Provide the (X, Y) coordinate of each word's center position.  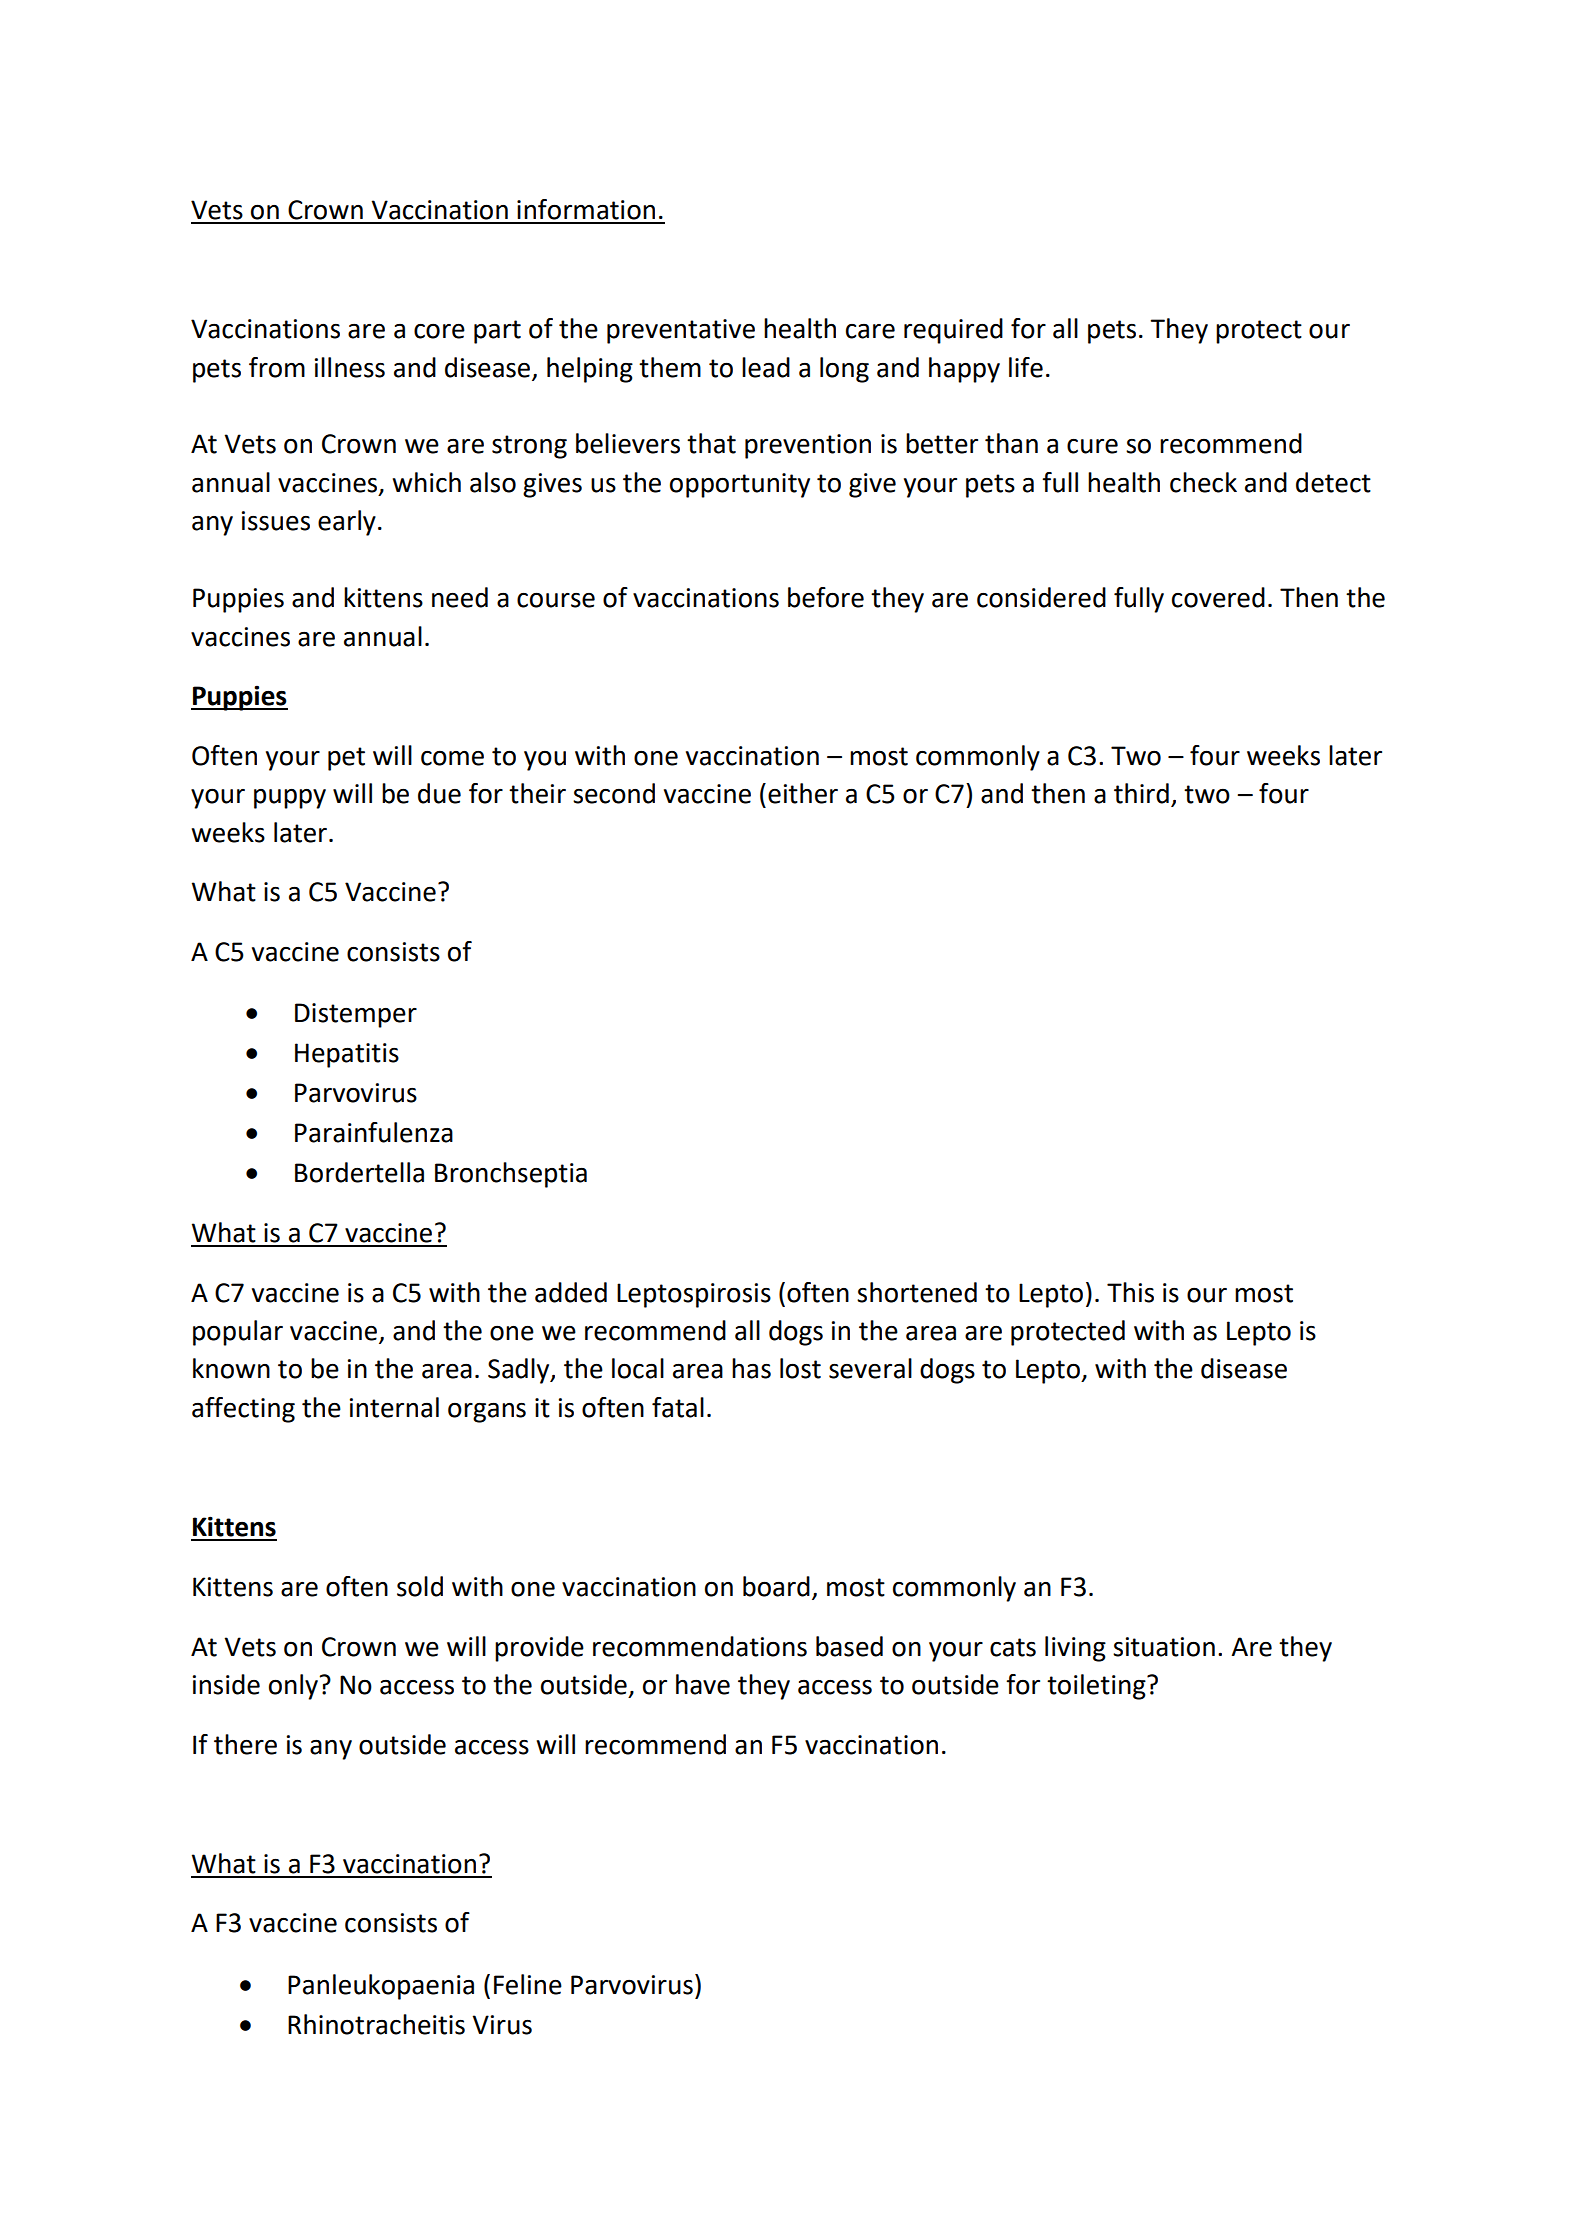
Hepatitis (347, 1055)
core (439, 331)
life (1026, 367)
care (870, 331)
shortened (917, 1292)
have (703, 1684)
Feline (528, 1984)
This (1130, 1292)
